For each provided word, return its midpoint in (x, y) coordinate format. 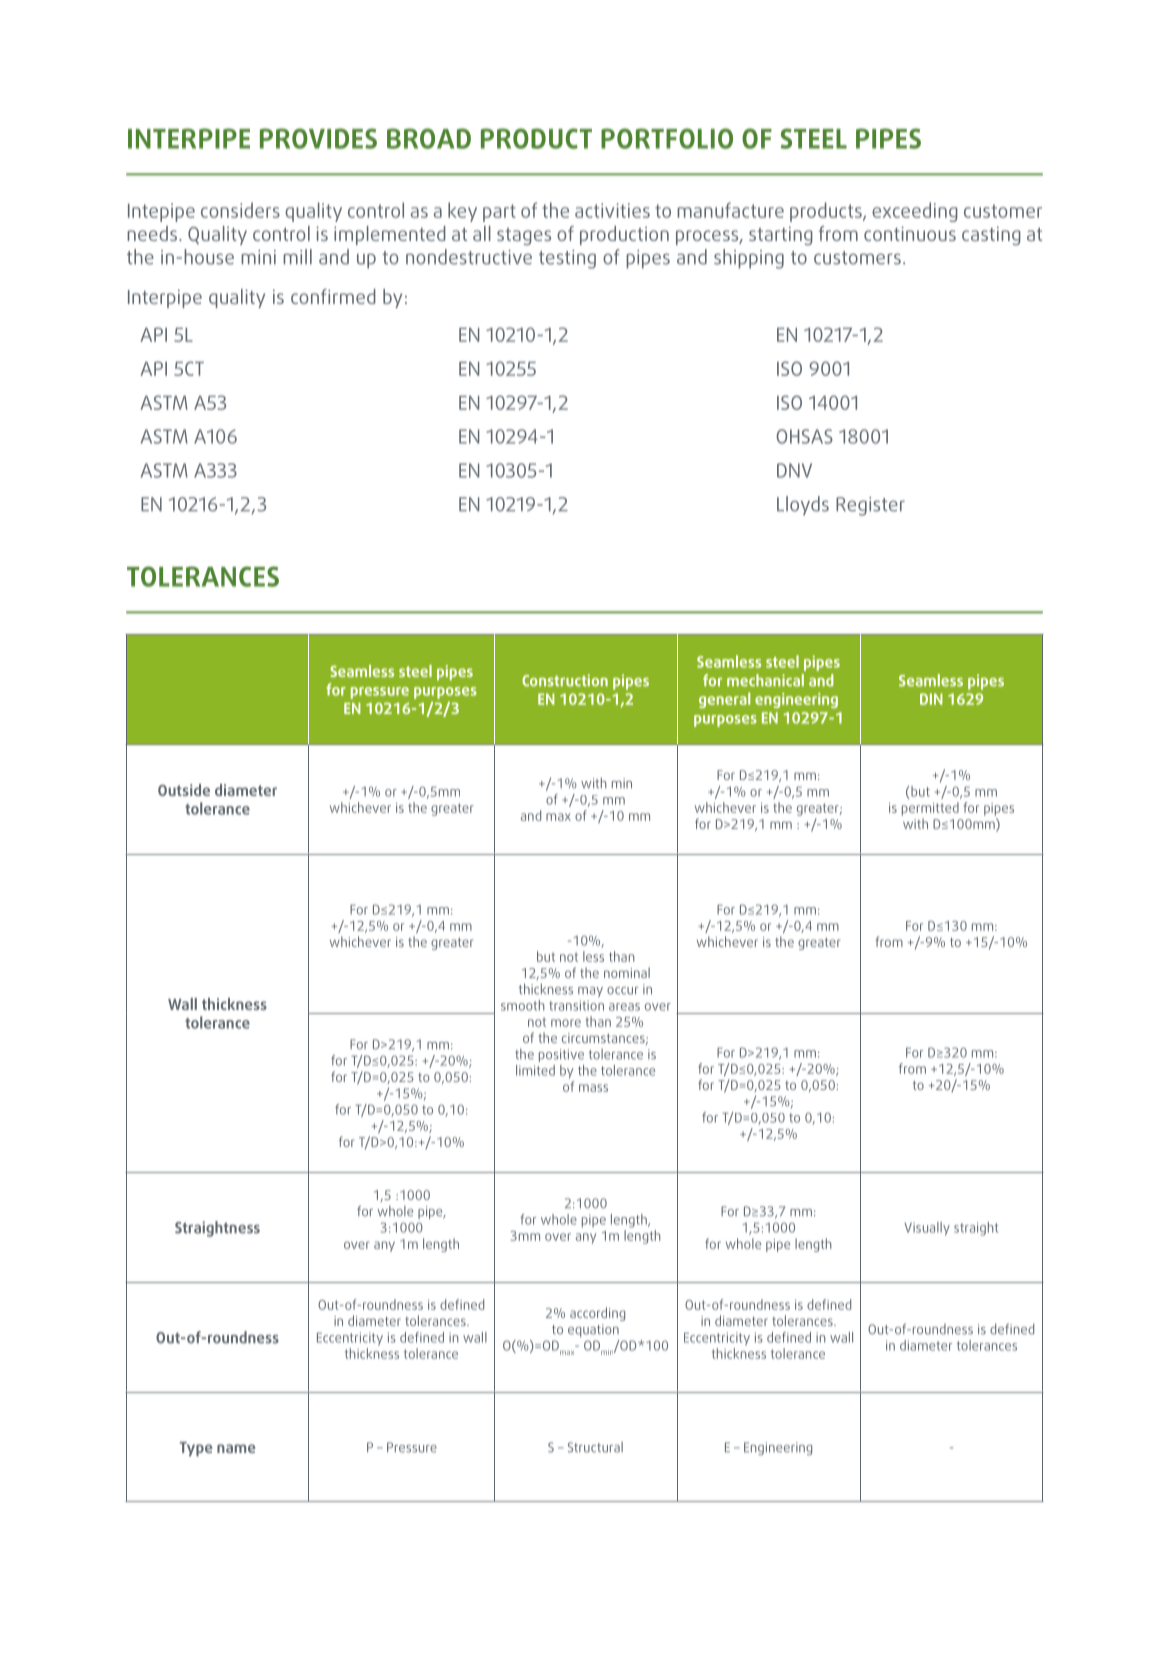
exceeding (915, 212)
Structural (595, 1447)
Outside (184, 790)
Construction (565, 680)
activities (612, 210)
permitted (930, 809)
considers (240, 210)
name (236, 1448)
